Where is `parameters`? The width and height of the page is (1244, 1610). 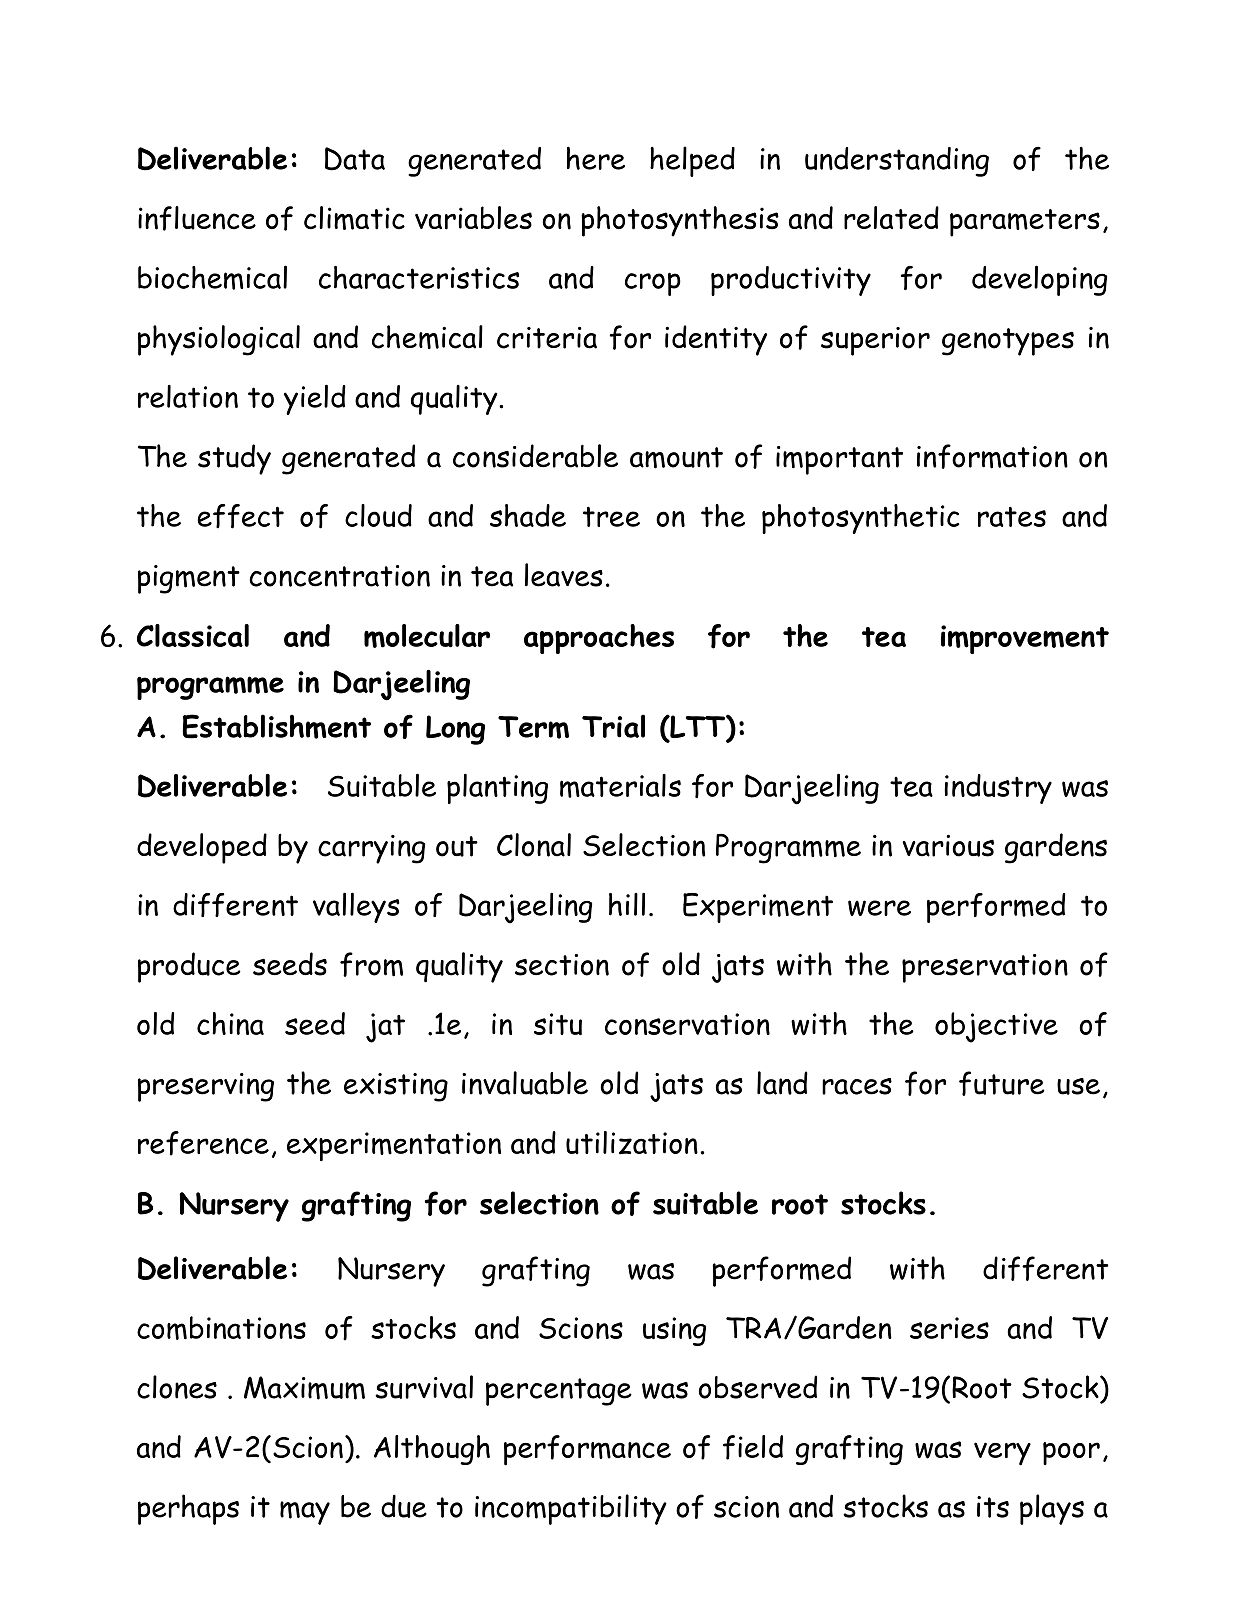
parameters is located at coordinates (1025, 223).
